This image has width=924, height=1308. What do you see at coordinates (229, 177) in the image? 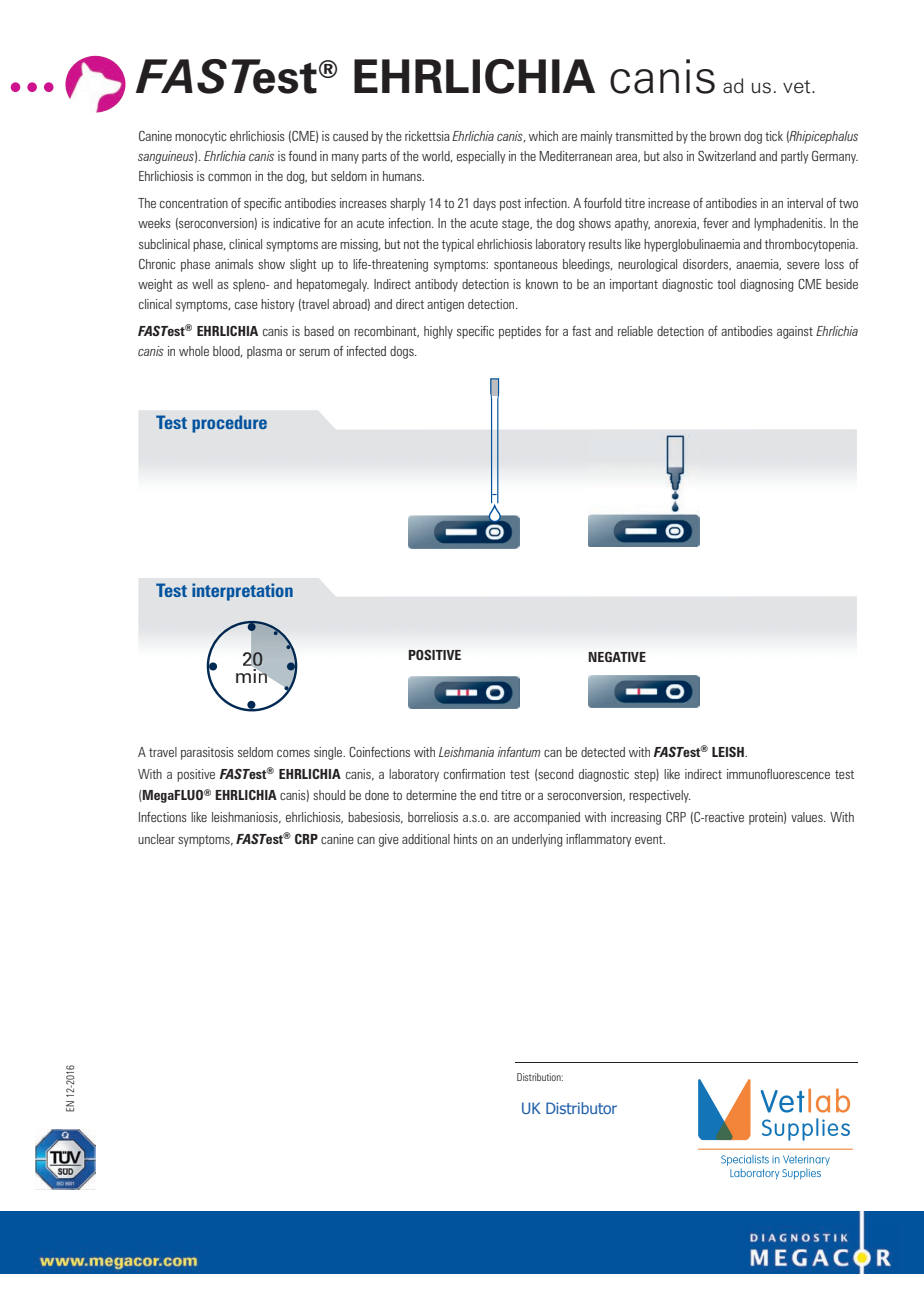
I see `common` at bounding box center [229, 177].
